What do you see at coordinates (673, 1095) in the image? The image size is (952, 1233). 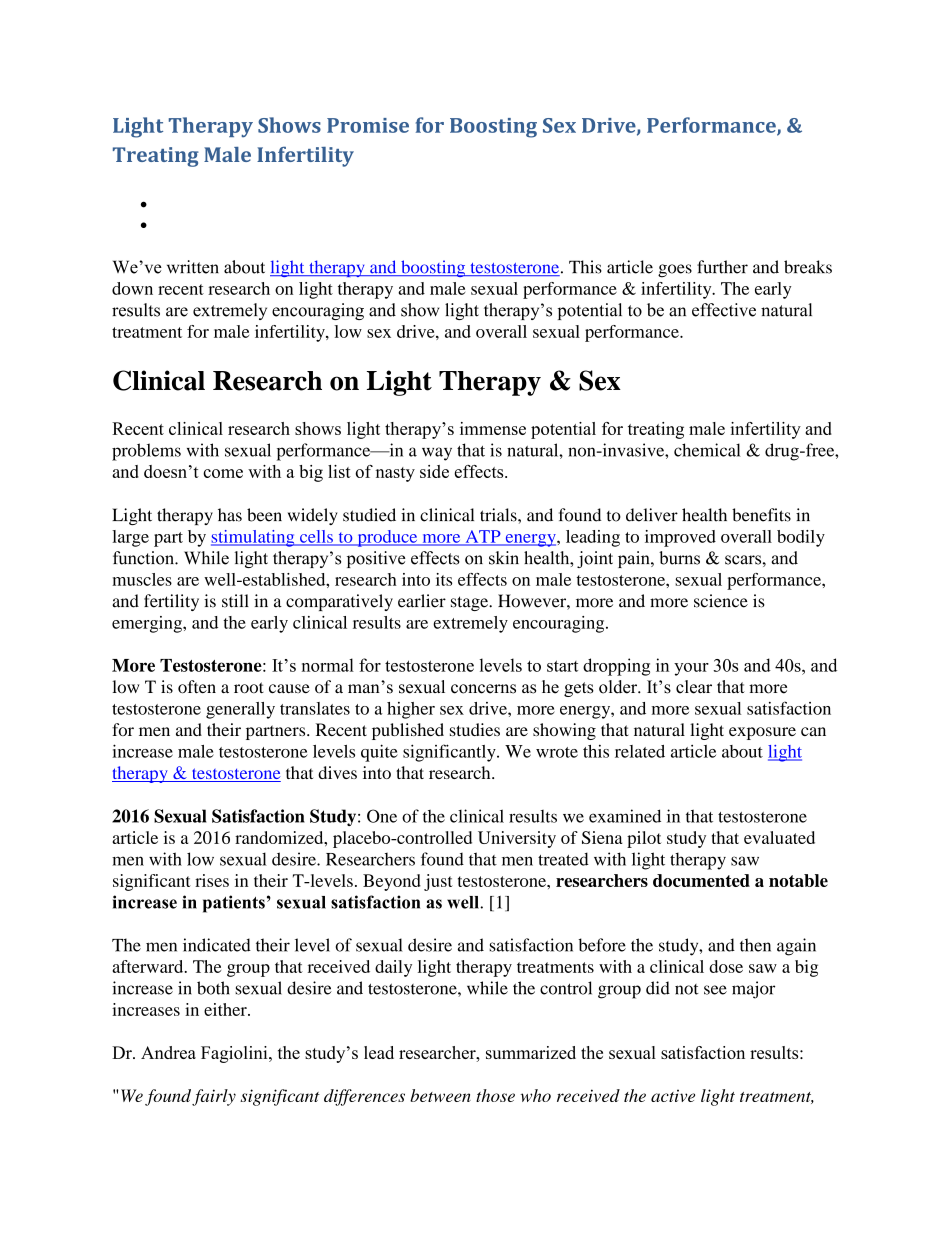 I see `active` at bounding box center [673, 1095].
